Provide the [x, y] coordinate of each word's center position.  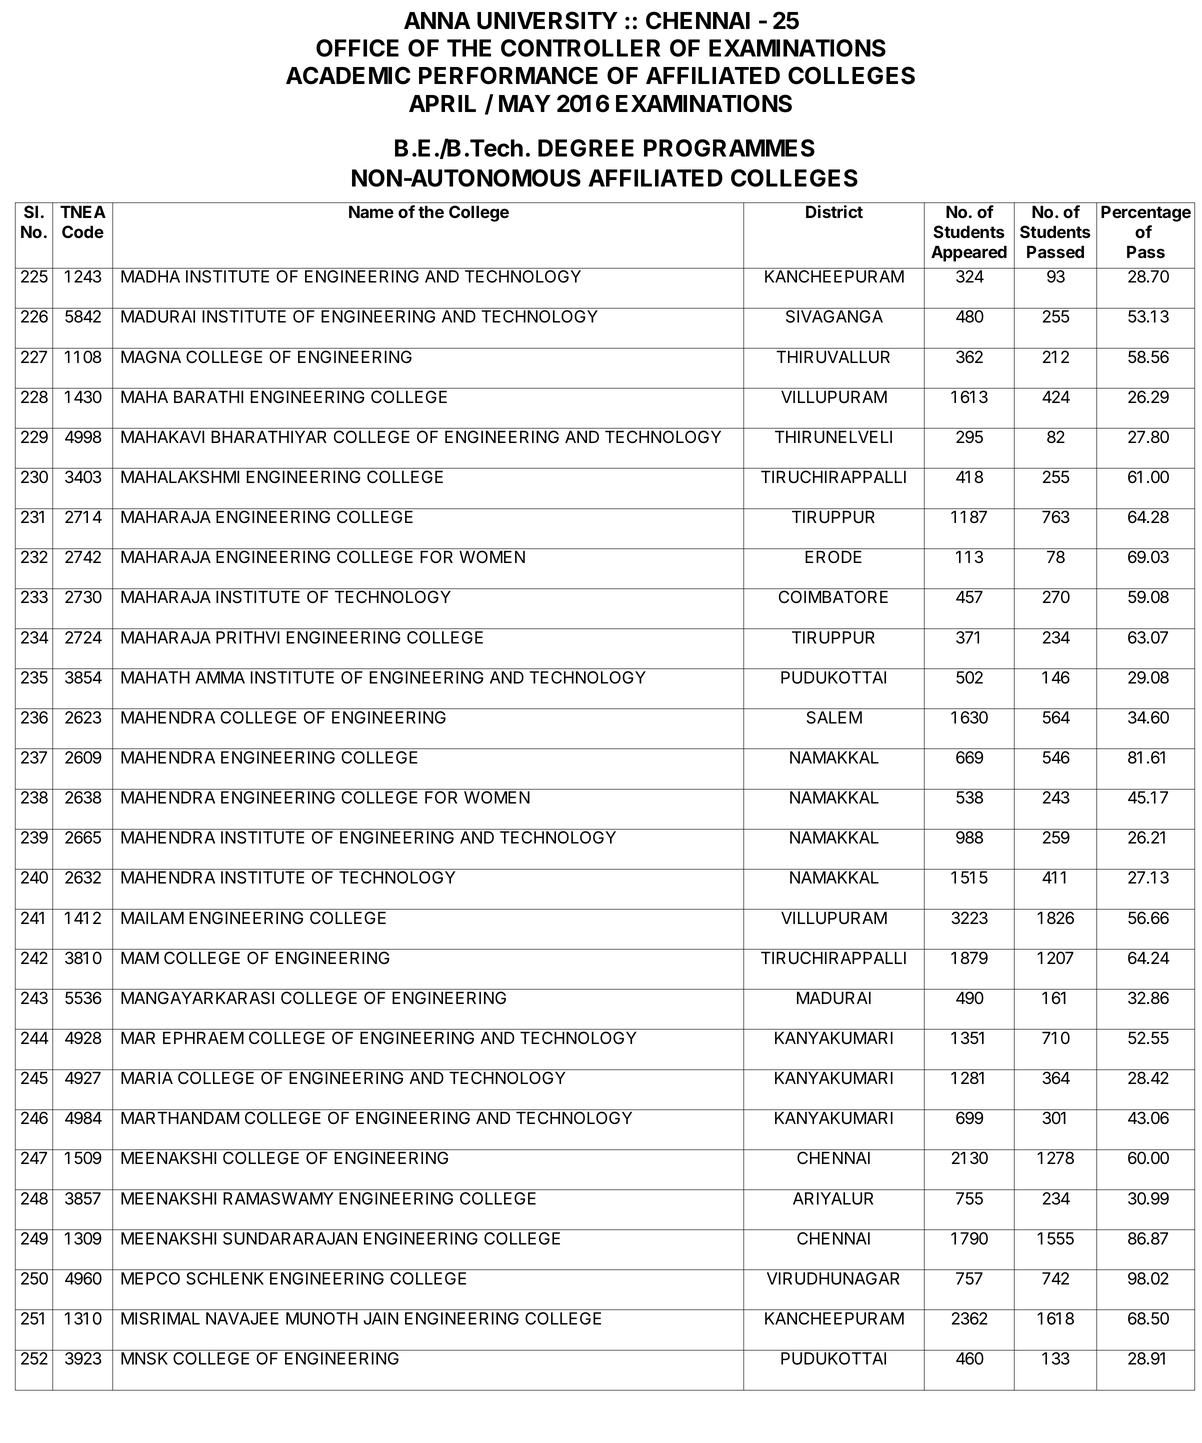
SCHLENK [225, 1278]
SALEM [834, 717]
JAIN [381, 1318]
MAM [140, 958]
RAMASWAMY [278, 1198]
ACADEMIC [348, 75]
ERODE [833, 556]
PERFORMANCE [508, 75]
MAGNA [151, 355]
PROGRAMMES [729, 148]
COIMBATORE [833, 596]
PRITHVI [248, 637]
